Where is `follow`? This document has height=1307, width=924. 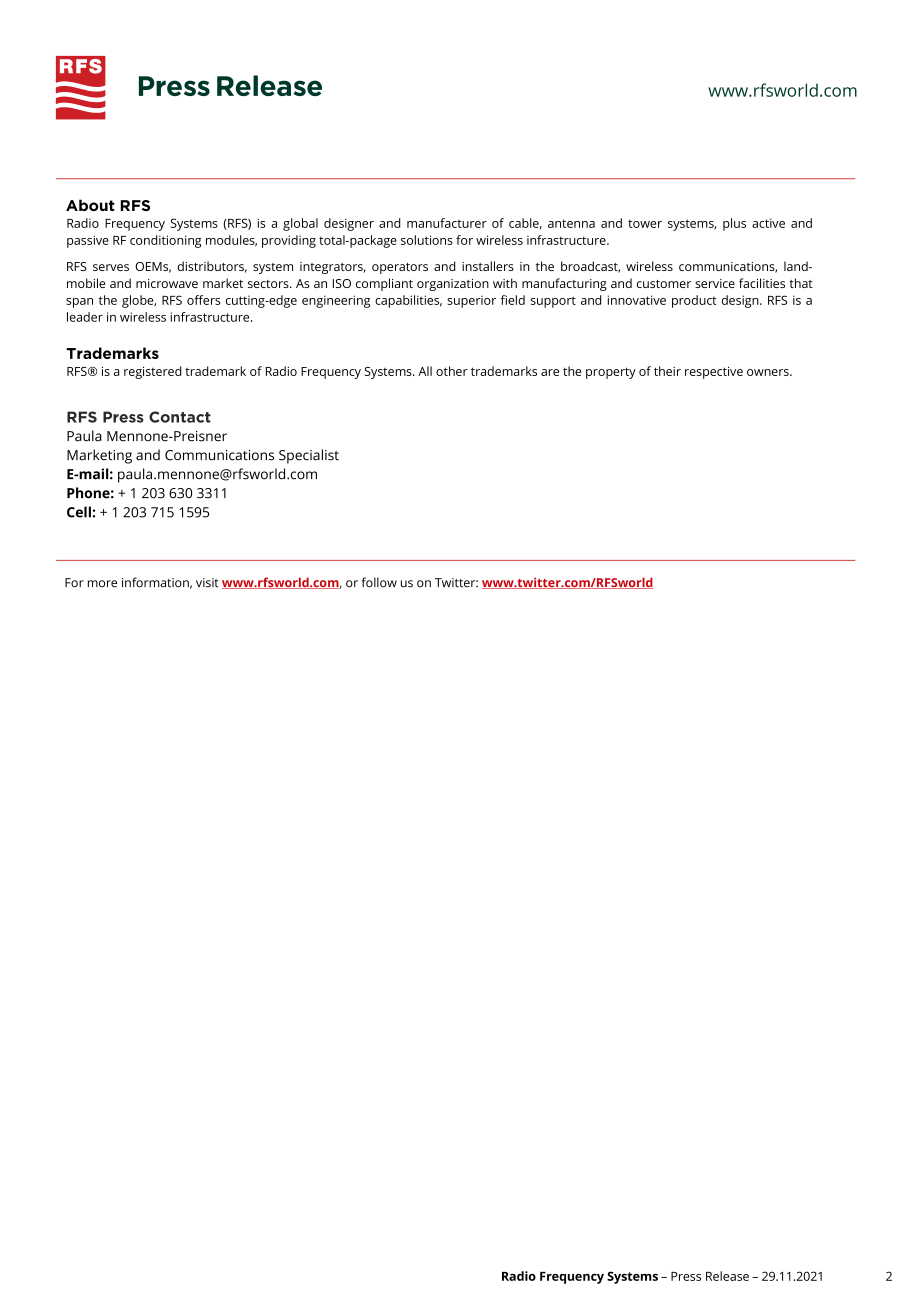 follow is located at coordinates (379, 582).
